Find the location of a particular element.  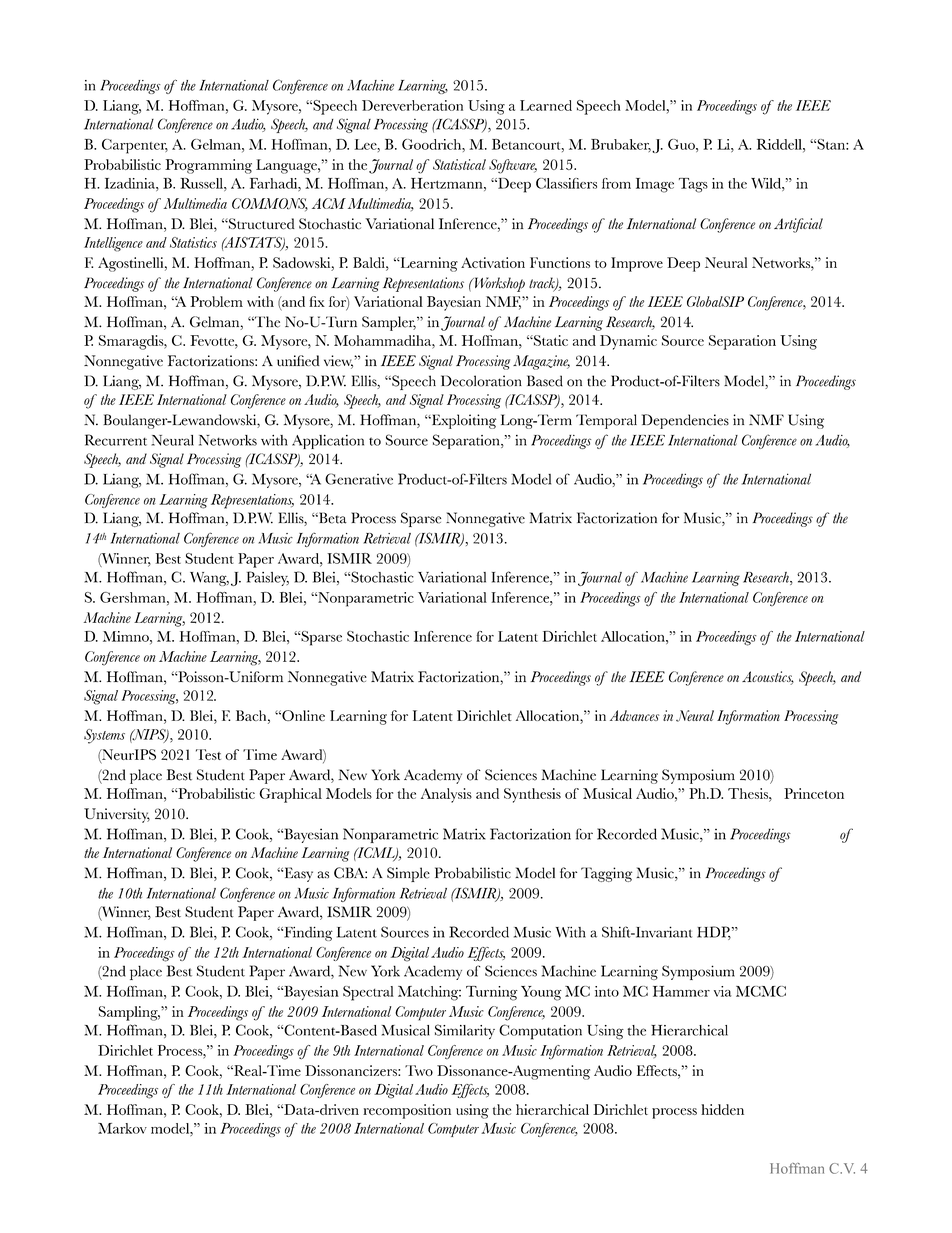

hidden is located at coordinates (722, 1109).
